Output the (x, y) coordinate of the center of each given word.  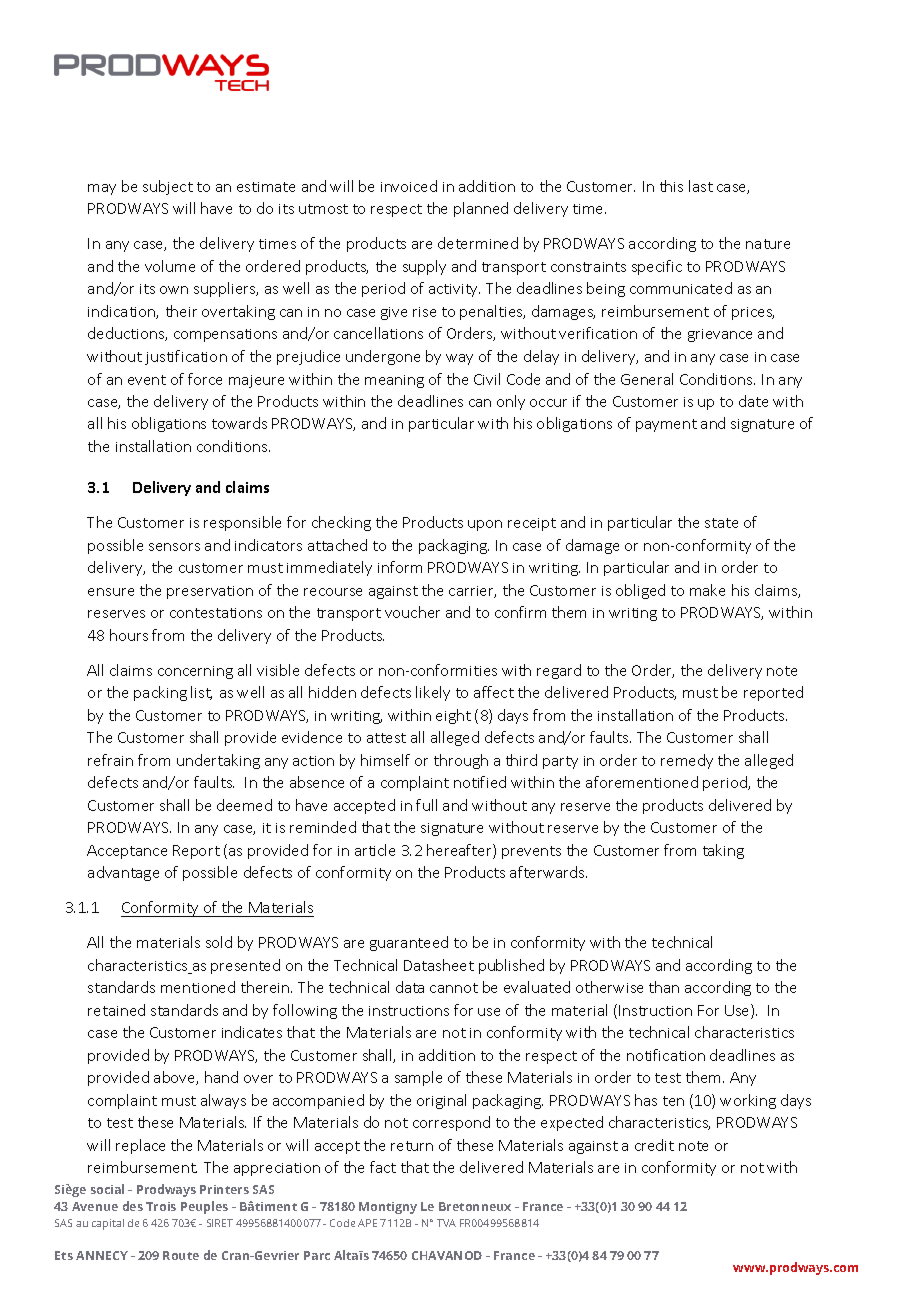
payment (666, 425)
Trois (161, 1206)
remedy (687, 761)
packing (160, 693)
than (664, 987)
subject (168, 187)
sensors (174, 547)
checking (341, 523)
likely (433, 693)
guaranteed (409, 943)
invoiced (409, 186)
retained (116, 1010)
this (671, 186)
